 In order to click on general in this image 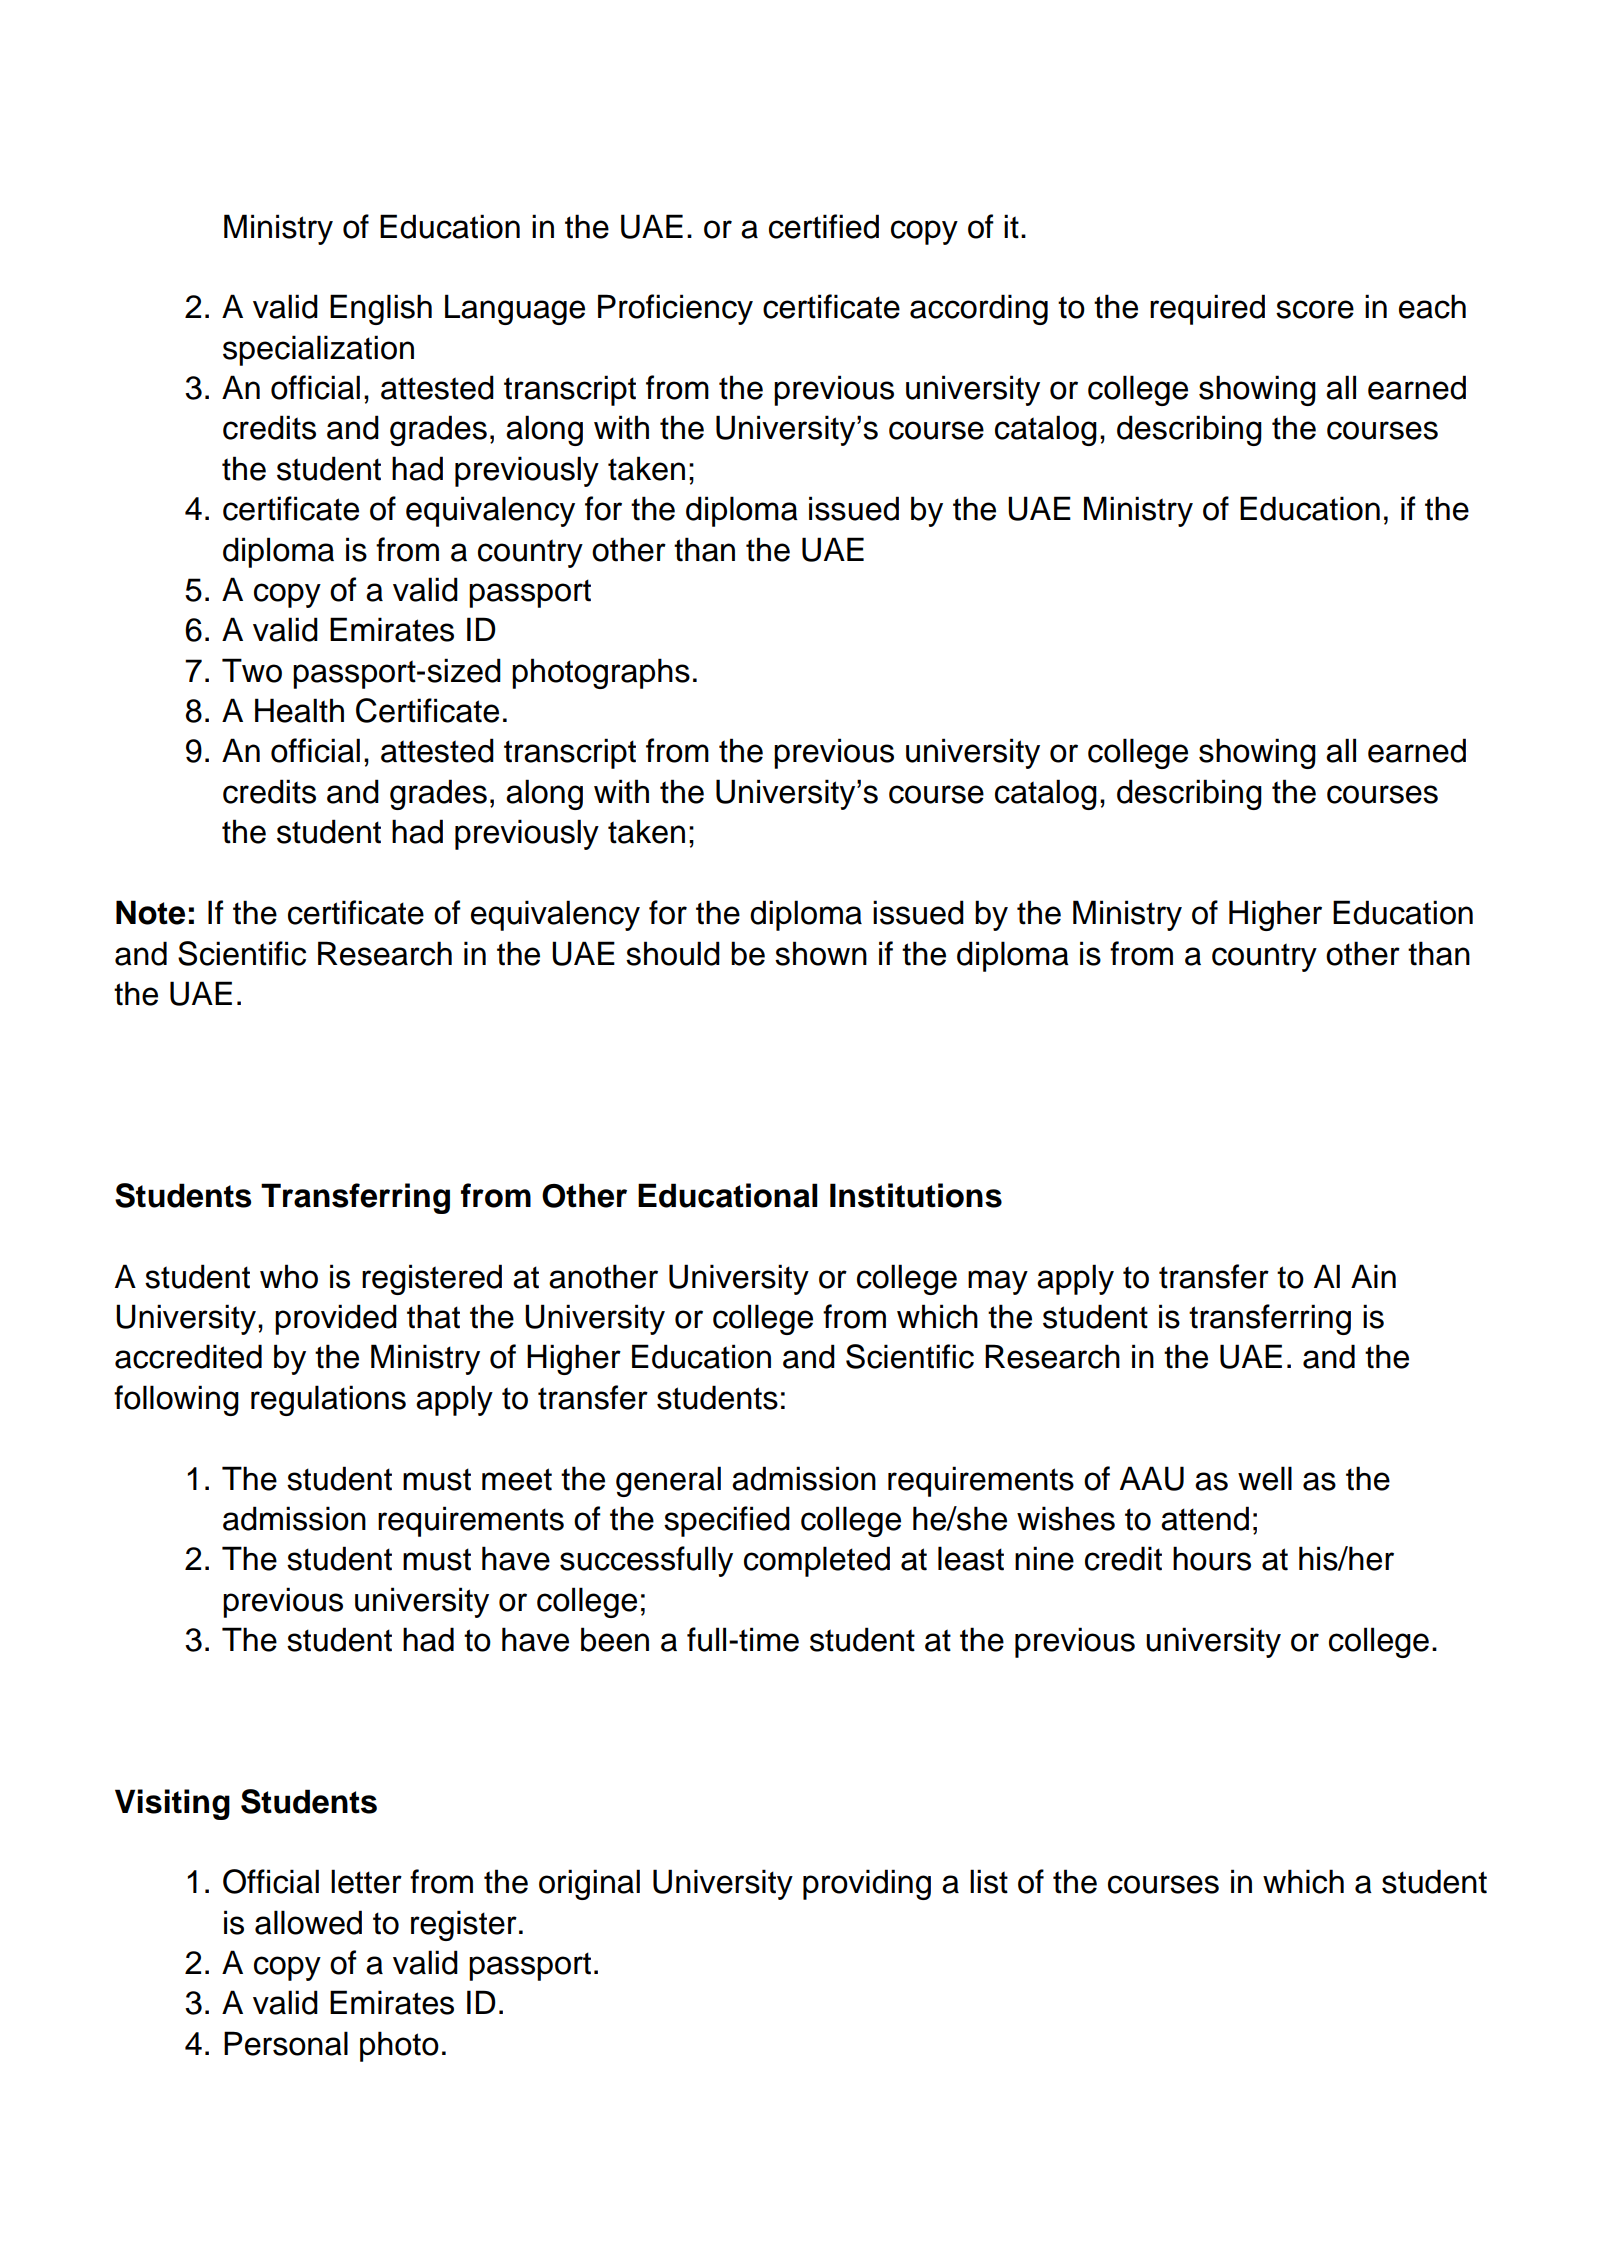, I will do `click(668, 1481)`.
